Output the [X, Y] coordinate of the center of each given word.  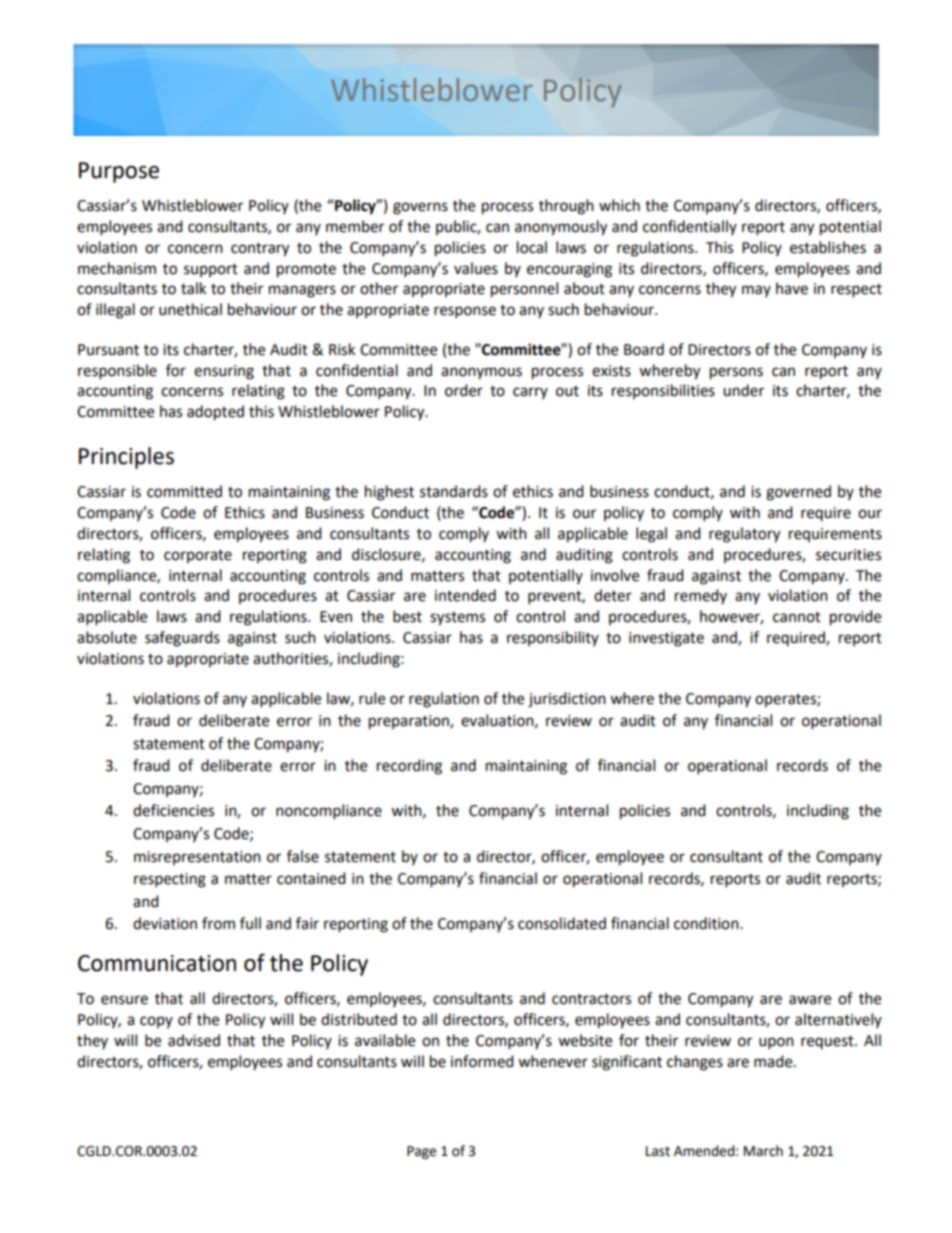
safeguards [182, 639]
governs [420, 208]
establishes [828, 247]
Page [421, 1152]
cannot [797, 617]
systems [457, 619]
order [464, 390]
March [763, 1151]
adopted [215, 413]
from [218, 923]
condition [707, 923]
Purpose [119, 172]
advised [194, 1040]
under [743, 390]
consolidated [562, 923]
